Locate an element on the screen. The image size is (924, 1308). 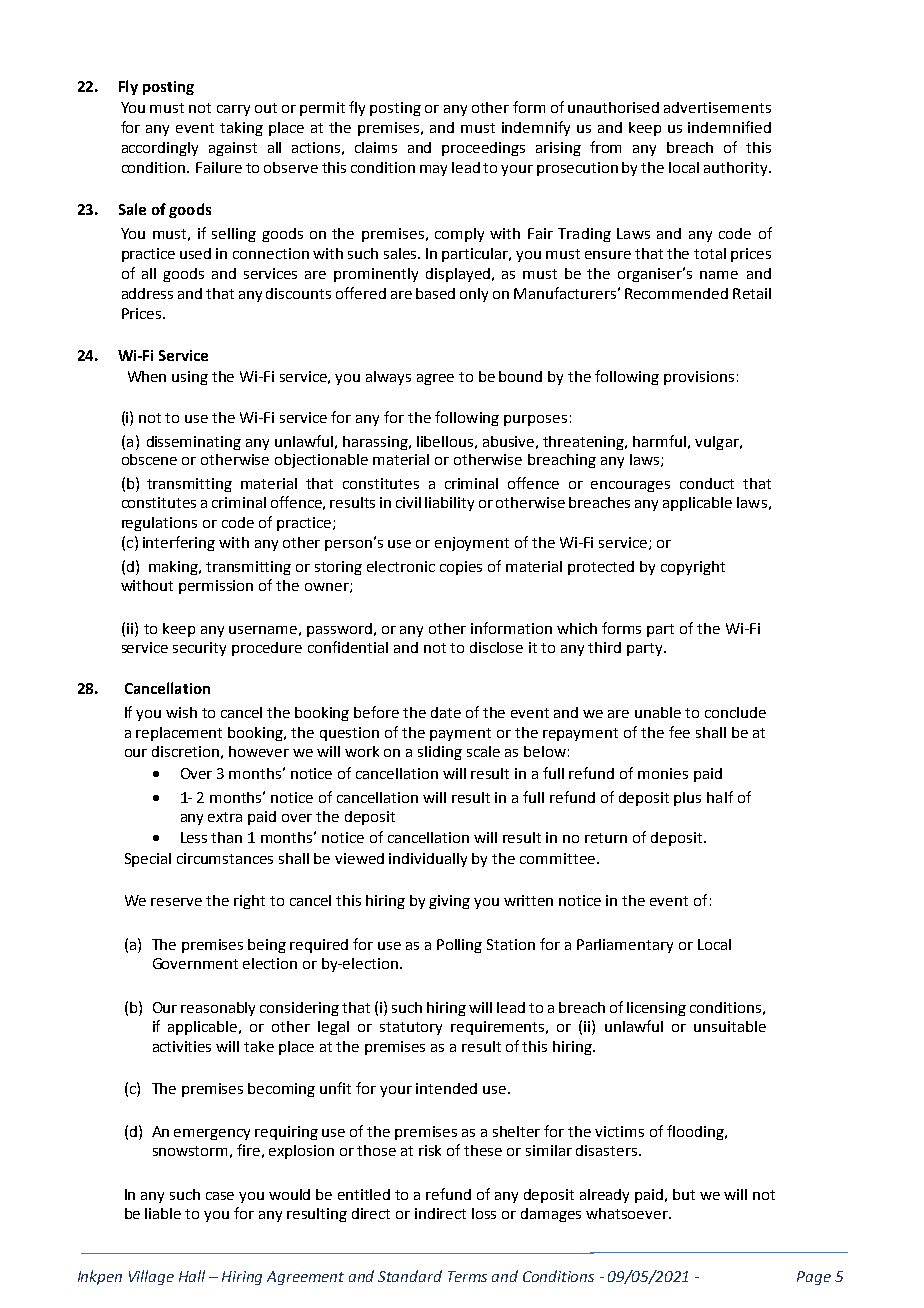
unsuitable is located at coordinates (730, 1026).
